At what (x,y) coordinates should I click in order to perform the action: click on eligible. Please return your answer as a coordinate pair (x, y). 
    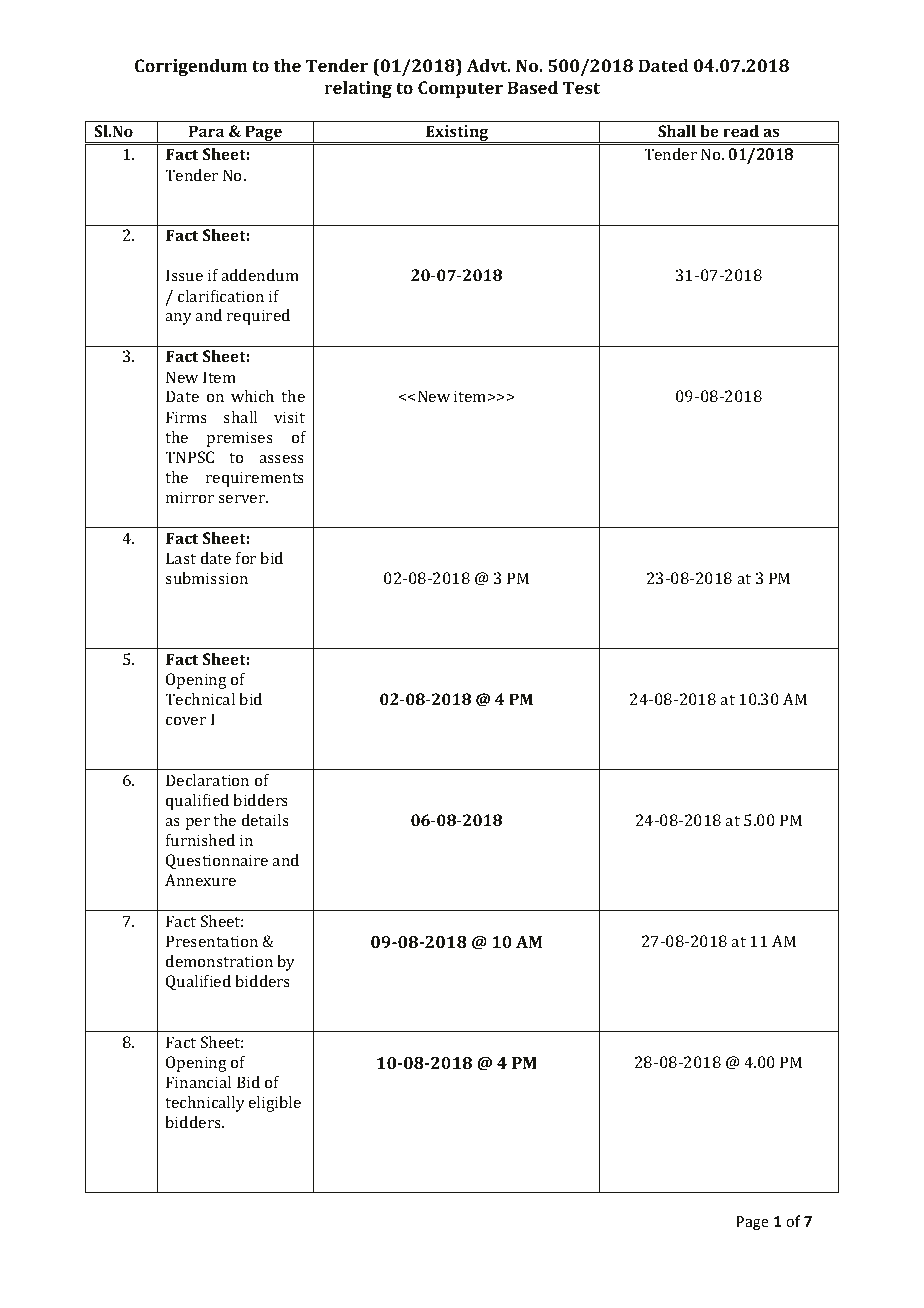
    Looking at the image, I should click on (275, 1104).
